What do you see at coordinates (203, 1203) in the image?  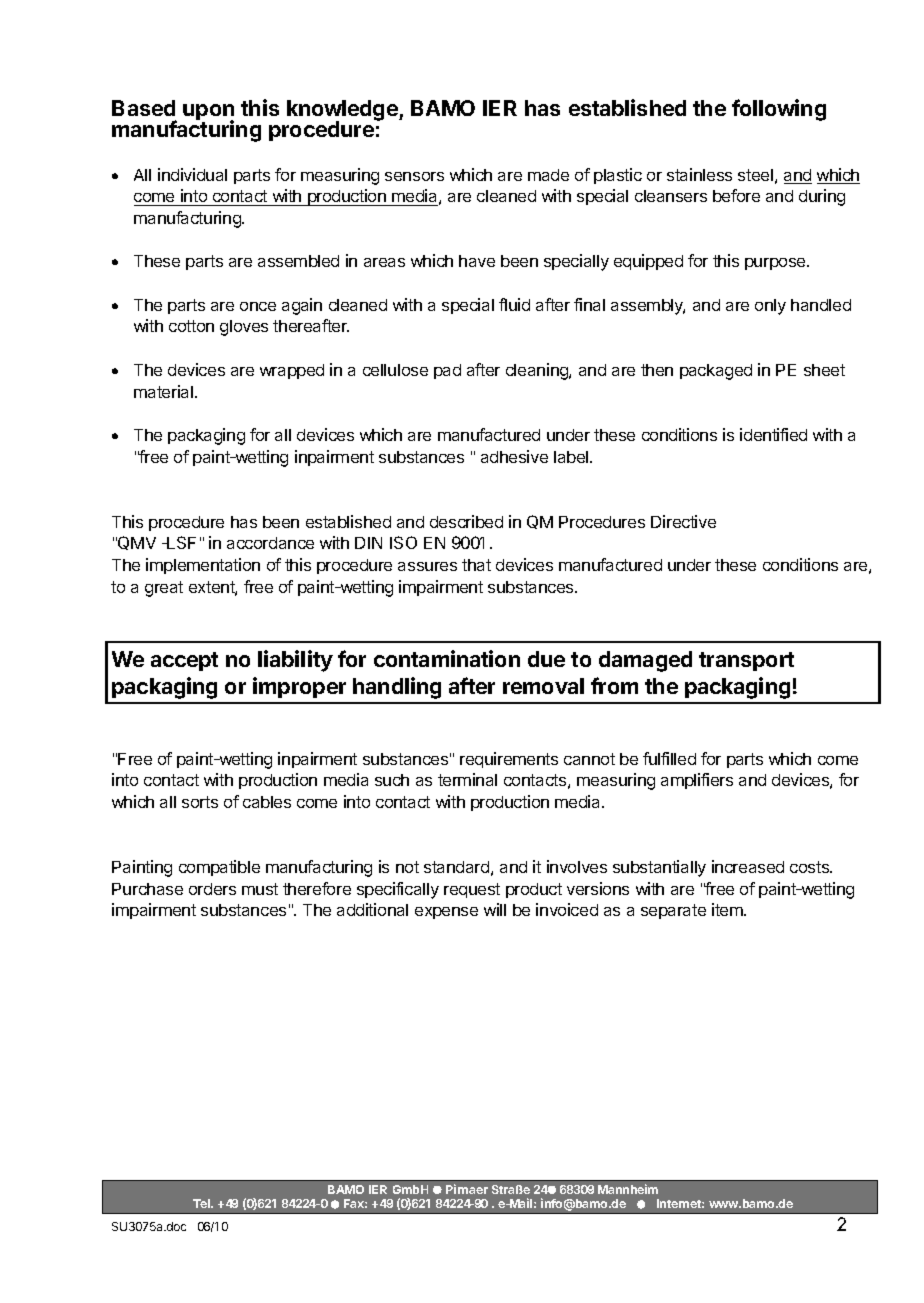 I see `Tel` at bounding box center [203, 1203].
